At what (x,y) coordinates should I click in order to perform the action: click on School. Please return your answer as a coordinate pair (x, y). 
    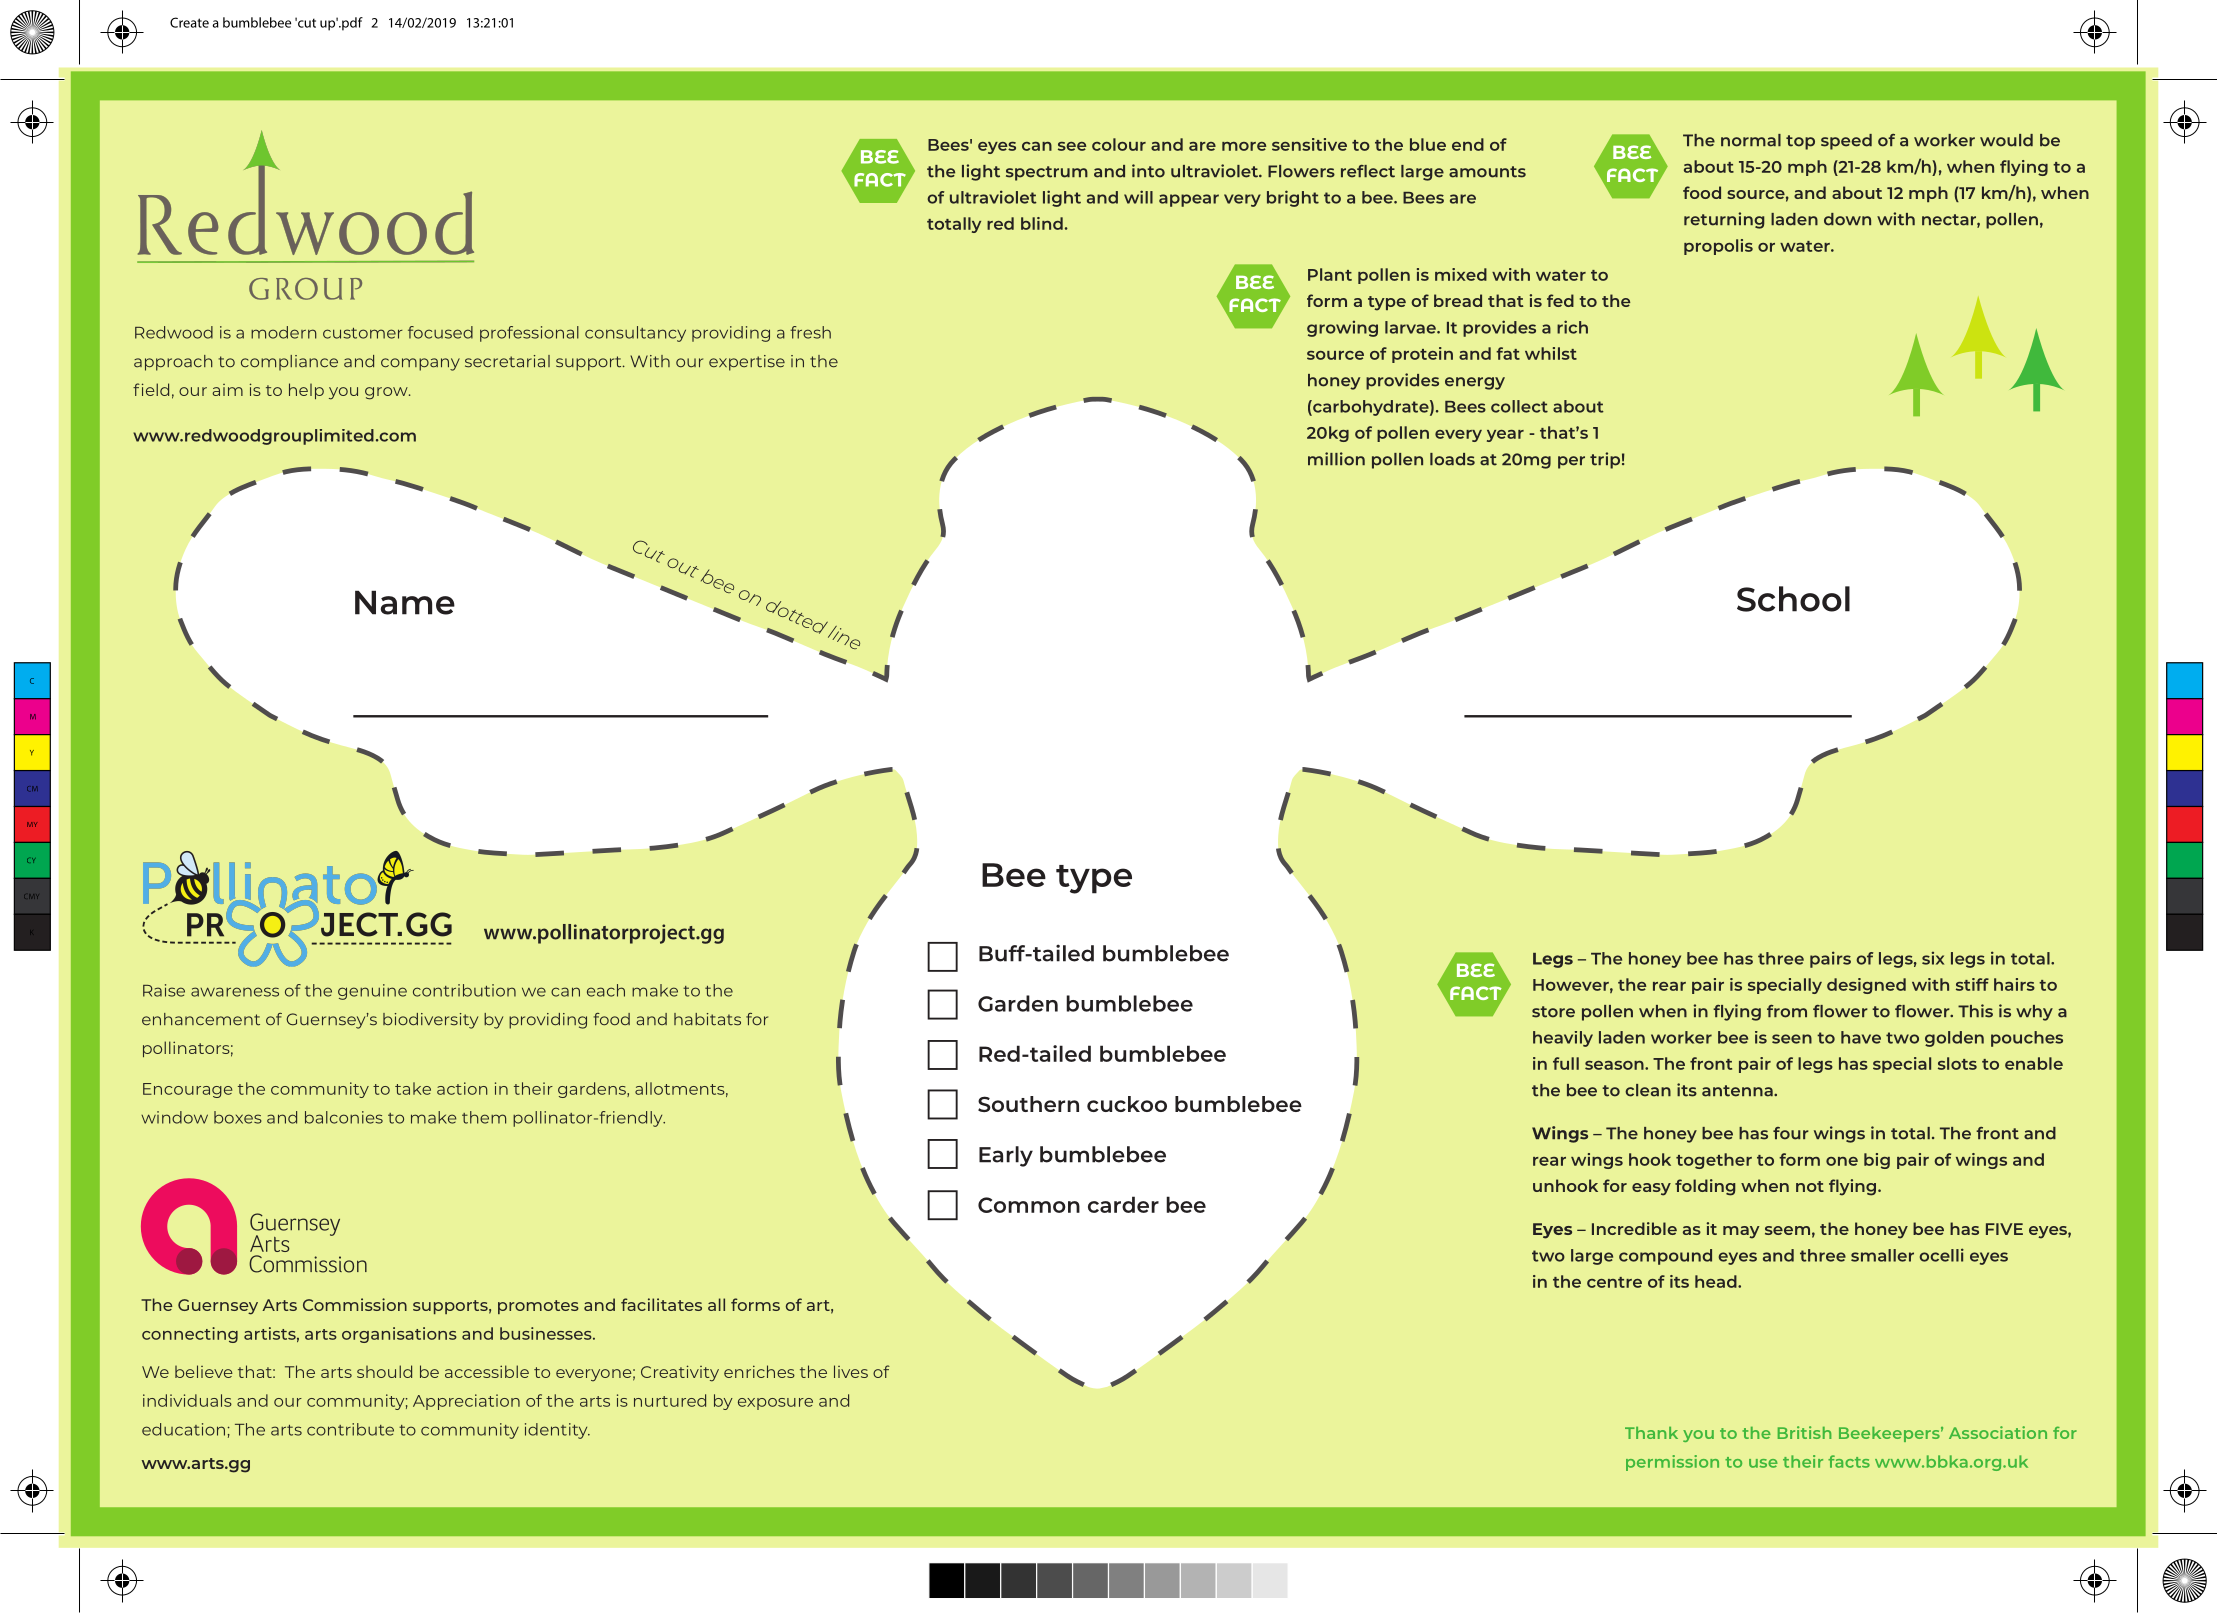
    Looking at the image, I should click on (1793, 599).
